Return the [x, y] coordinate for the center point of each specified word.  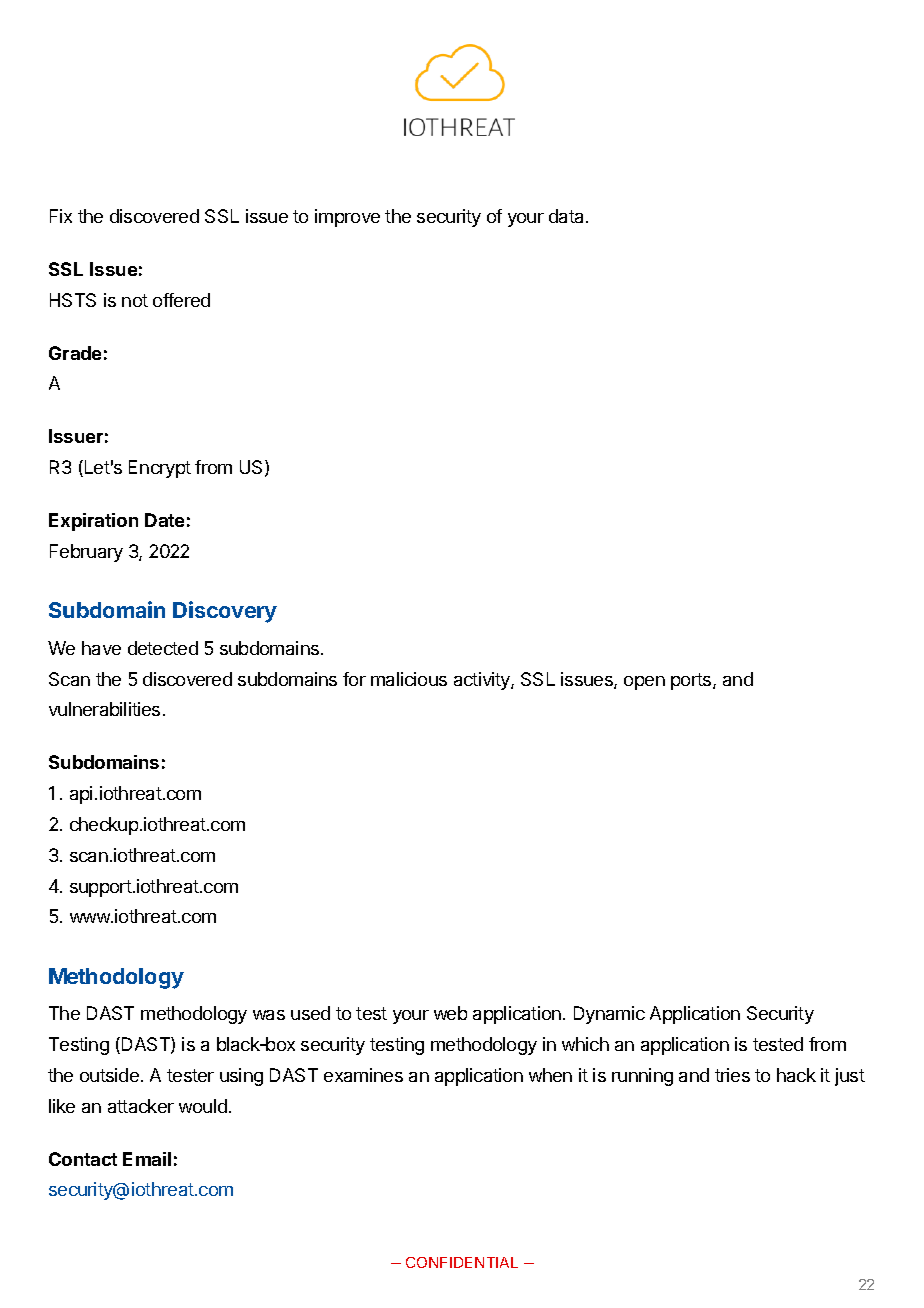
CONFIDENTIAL [462, 1262]
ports [692, 681]
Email [147, 1159]
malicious [409, 679]
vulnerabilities [104, 709]
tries [732, 1075]
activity [483, 681]
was [269, 1015]
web [450, 1013]
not [135, 300]
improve [347, 218]
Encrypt [160, 469]
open [644, 683]
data [568, 216]
